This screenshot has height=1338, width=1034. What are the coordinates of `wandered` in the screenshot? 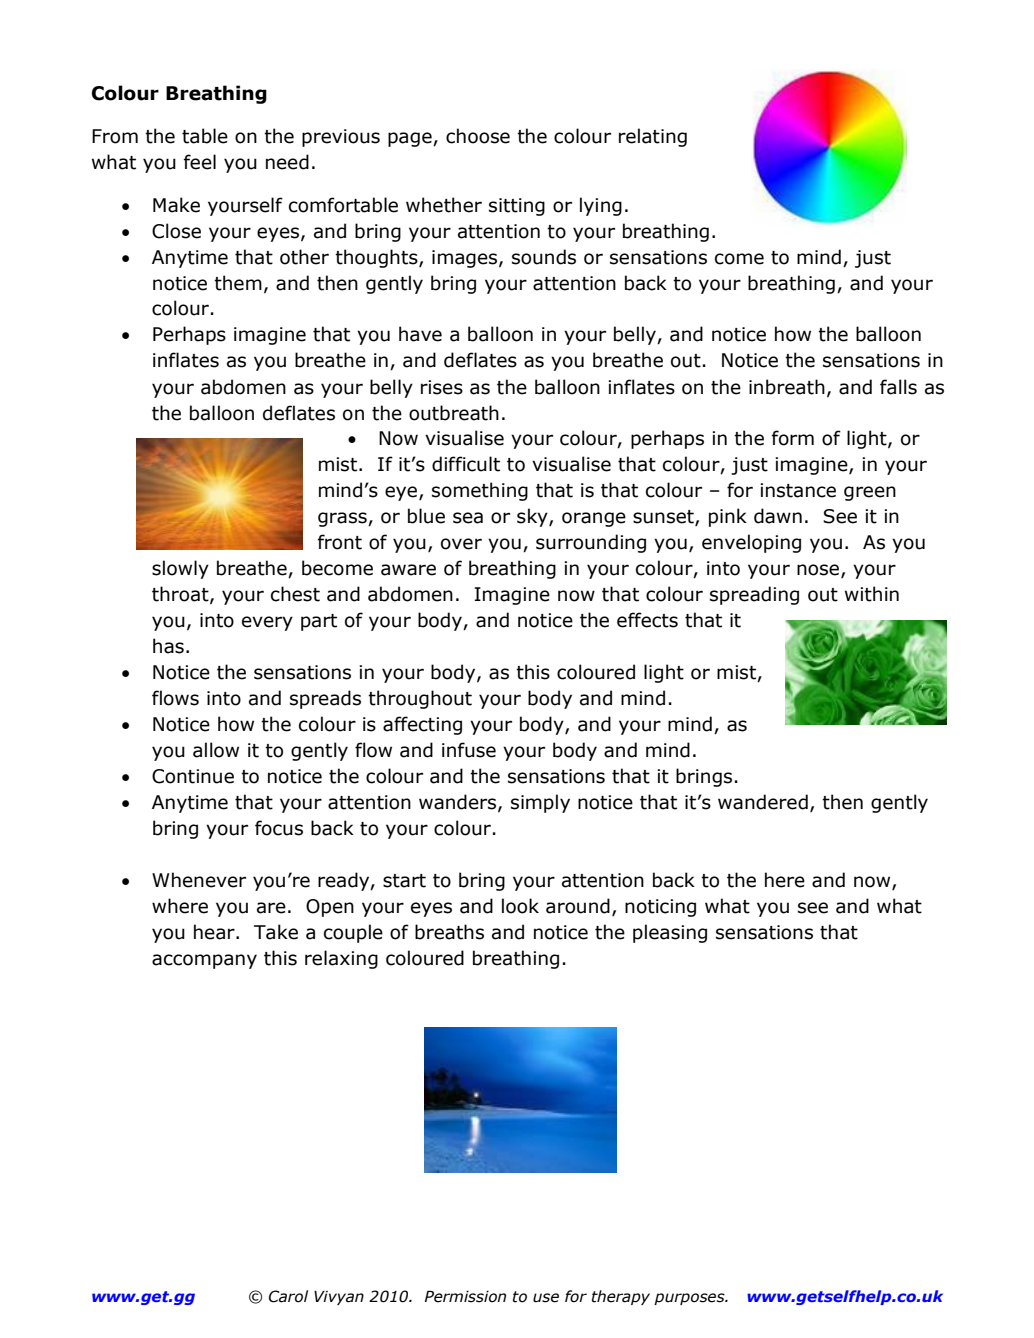 It's located at (763, 802).
